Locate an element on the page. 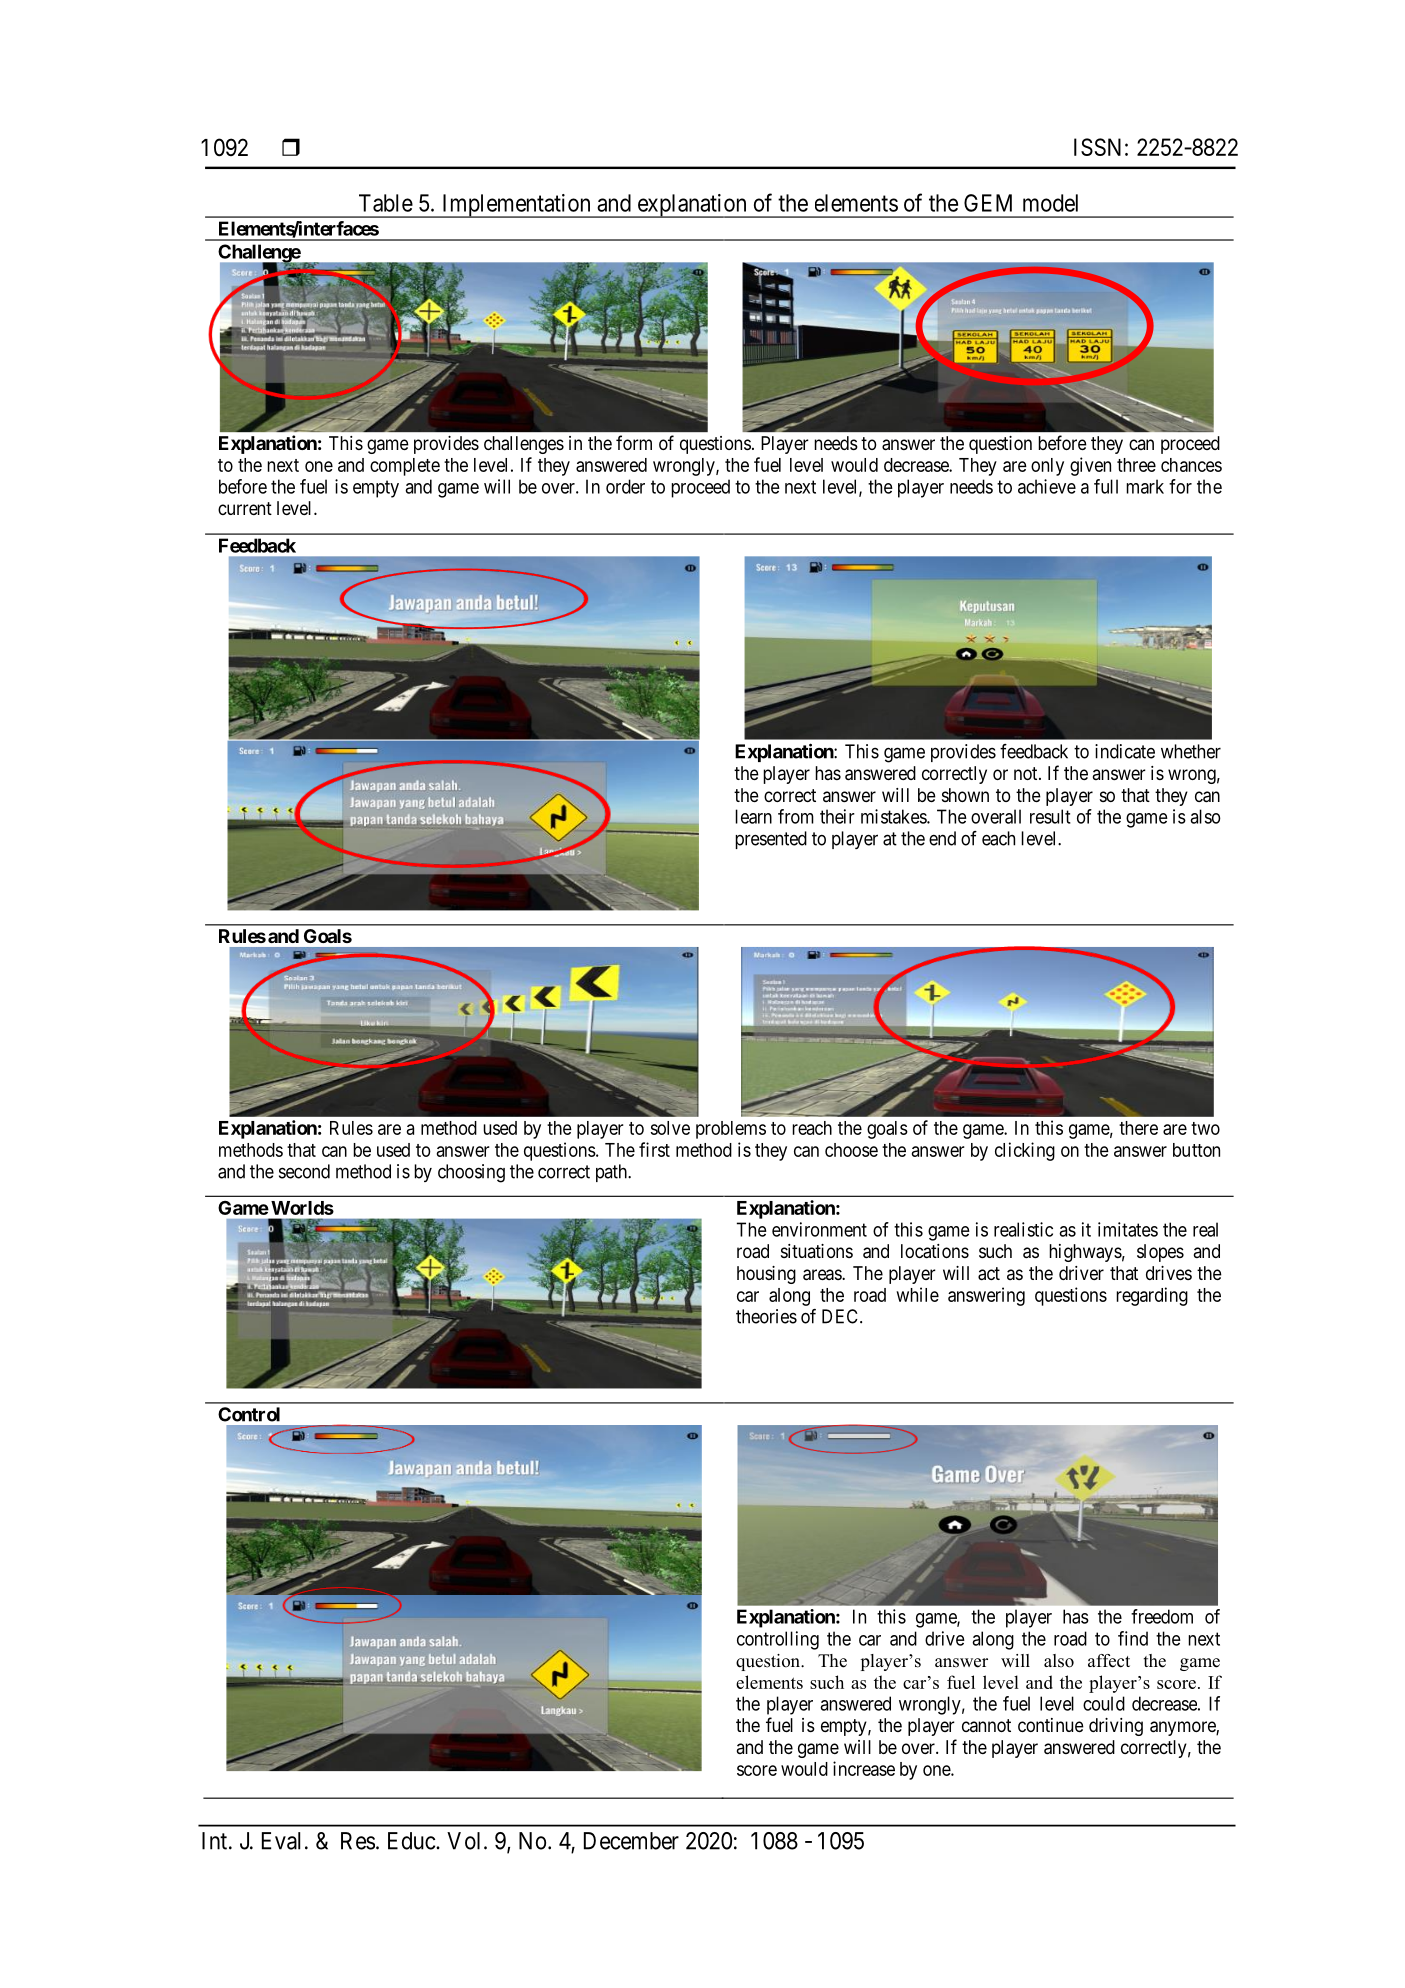 The image size is (1405, 1988). Table is located at coordinates (386, 203).
